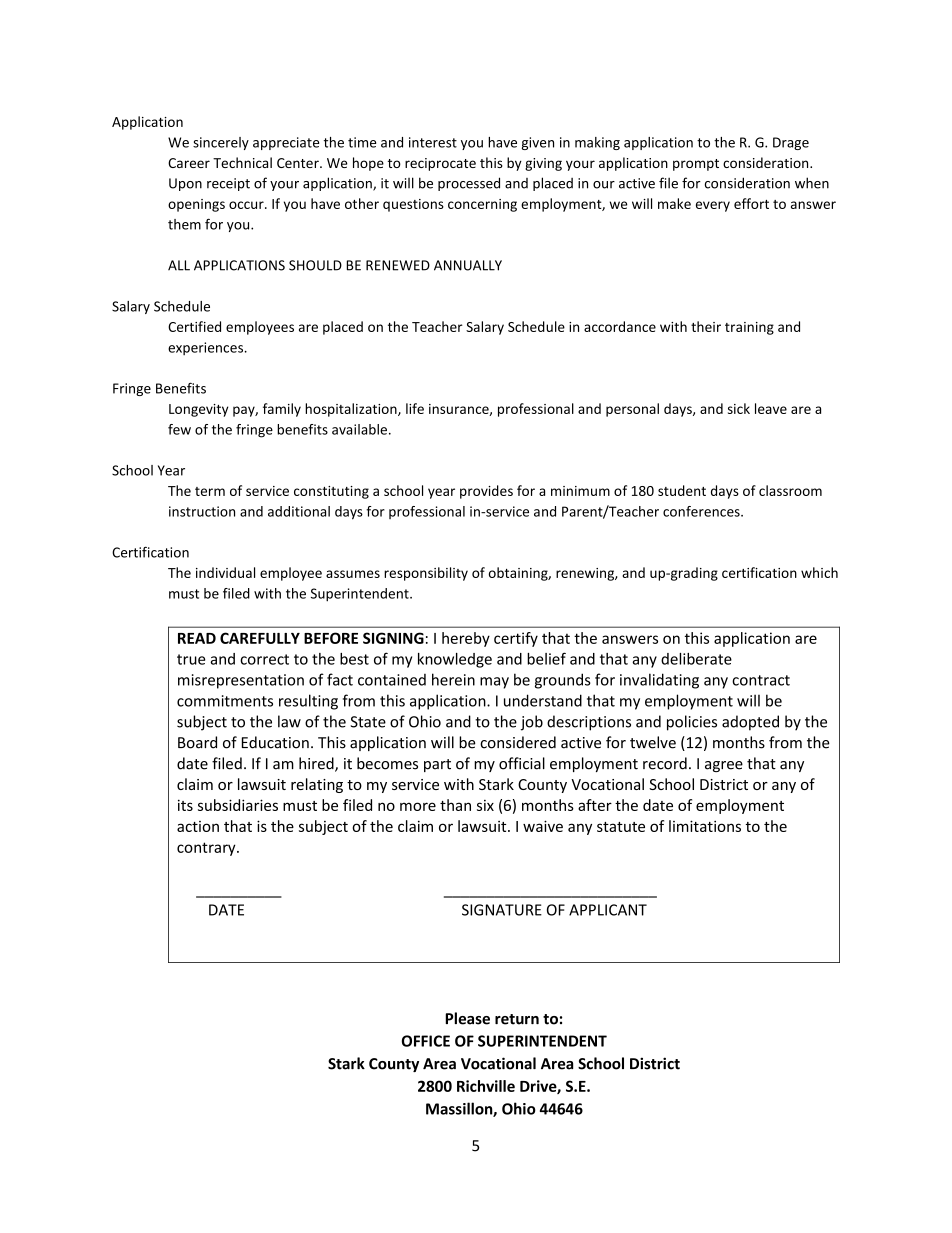  What do you see at coordinates (242, 162) in the document?
I see `Technical` at bounding box center [242, 162].
